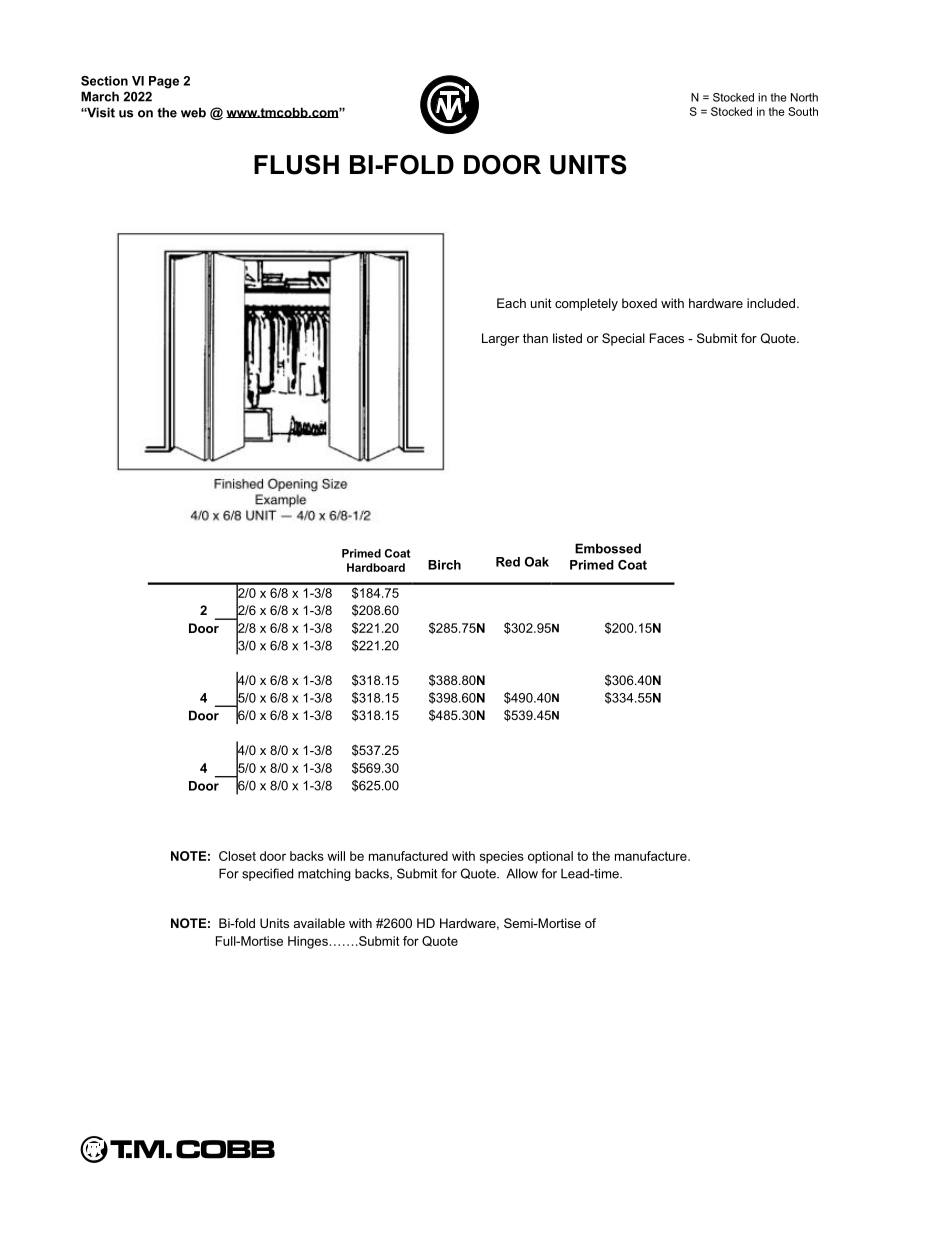  Describe the element at coordinates (511, 303) in the screenshot. I see `Each` at that location.
